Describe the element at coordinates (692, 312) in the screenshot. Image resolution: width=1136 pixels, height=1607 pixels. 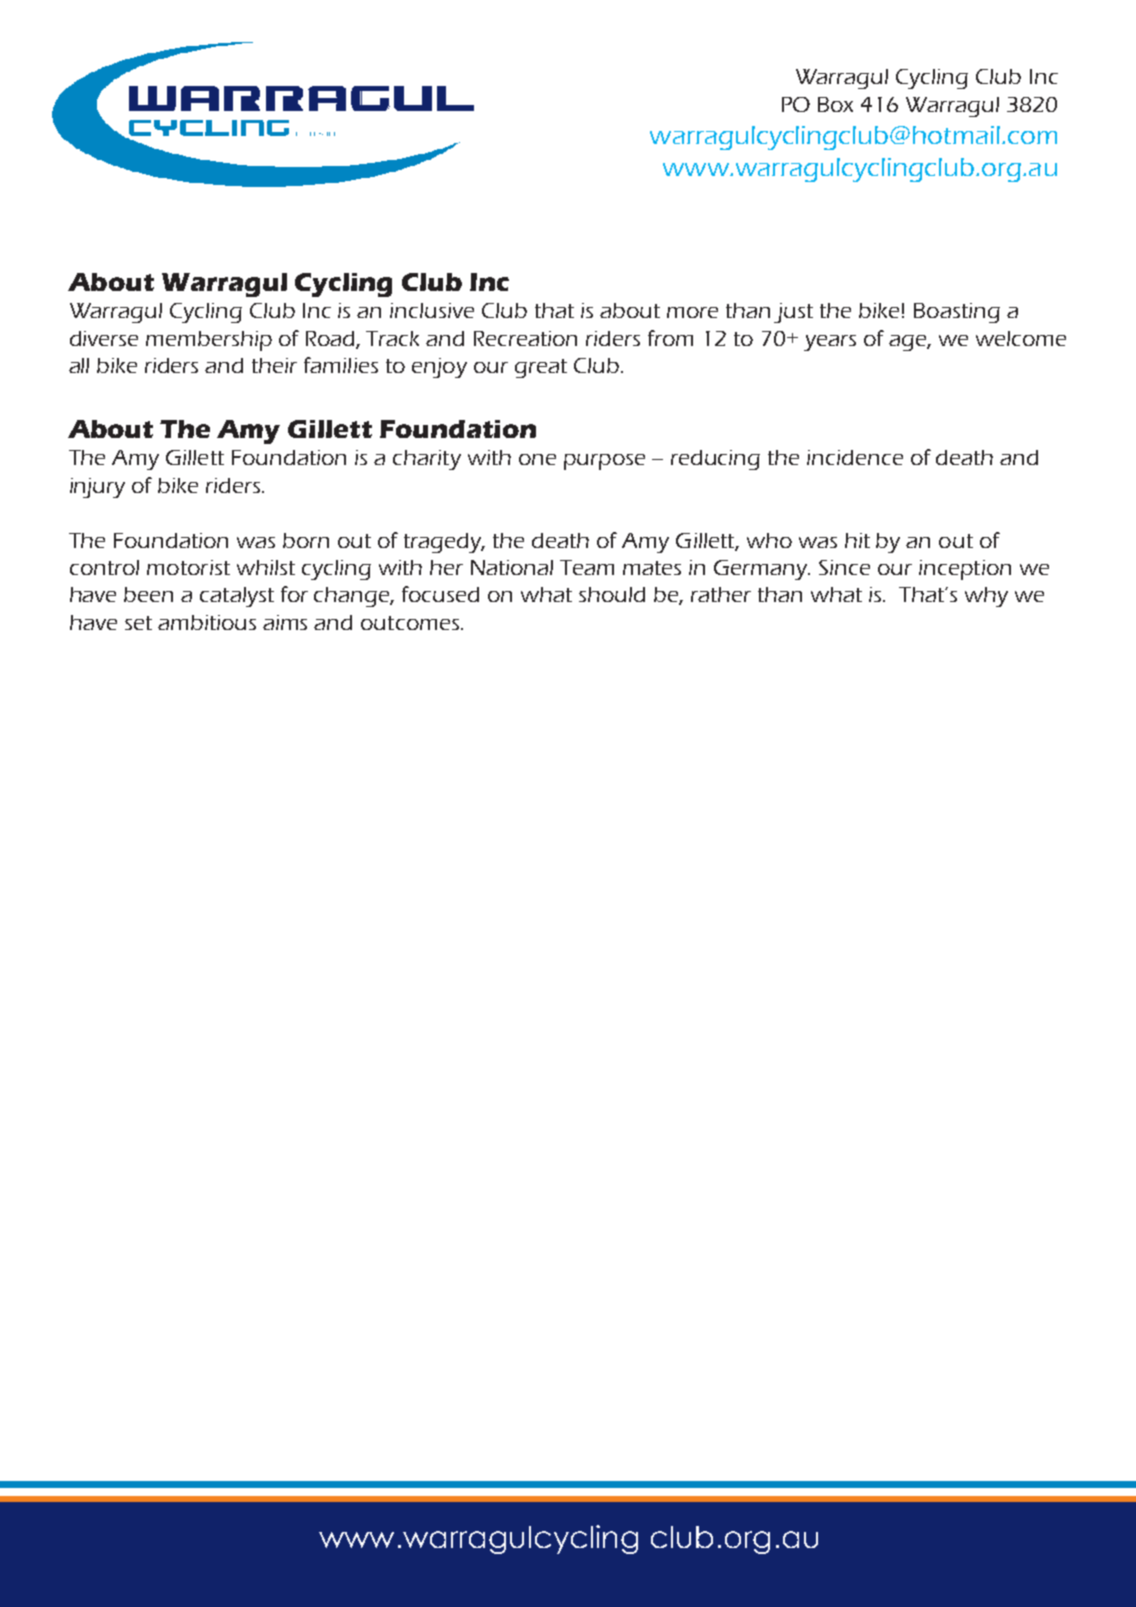
I see `more` at that location.
